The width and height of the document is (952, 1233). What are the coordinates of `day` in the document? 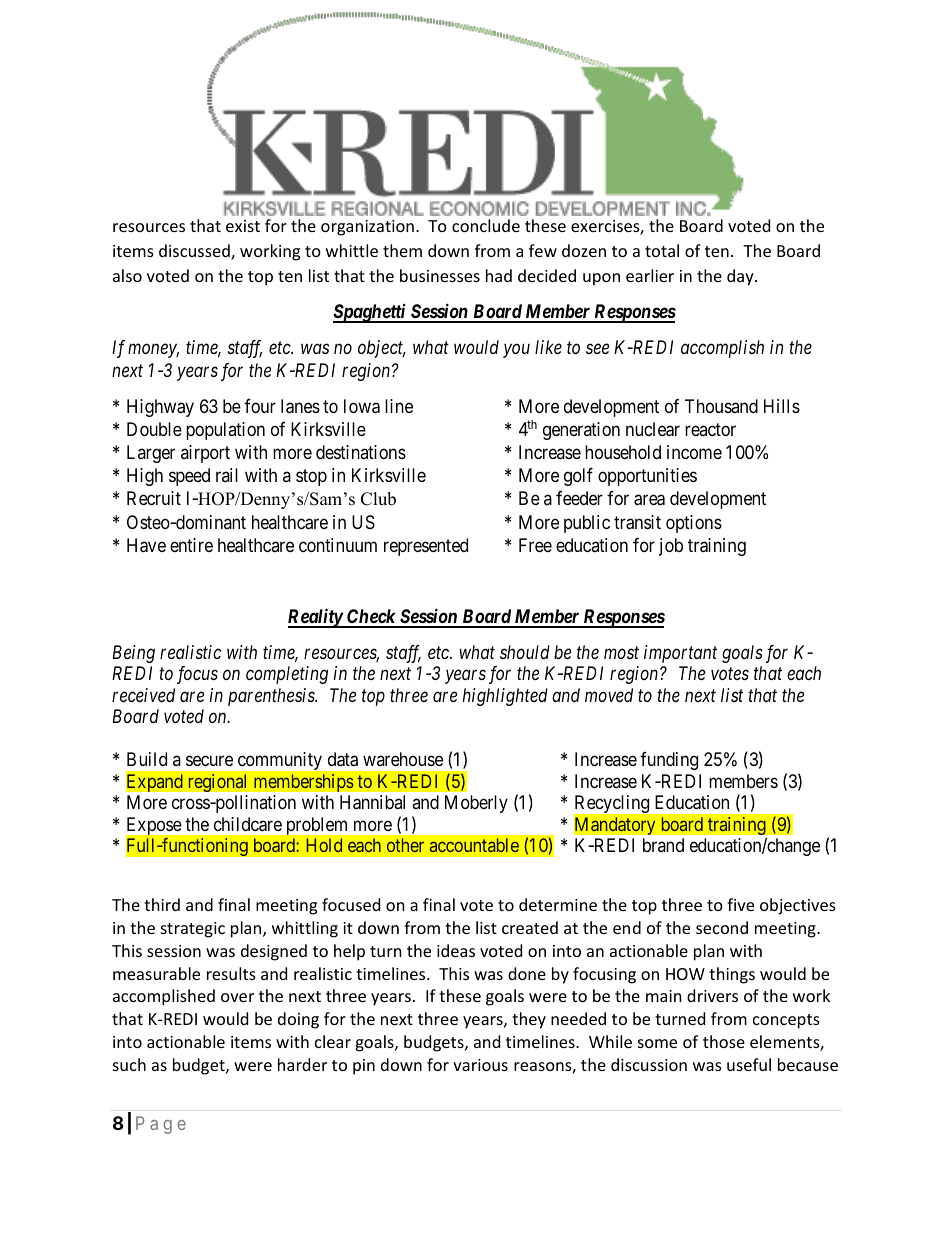 It's located at (741, 277).
